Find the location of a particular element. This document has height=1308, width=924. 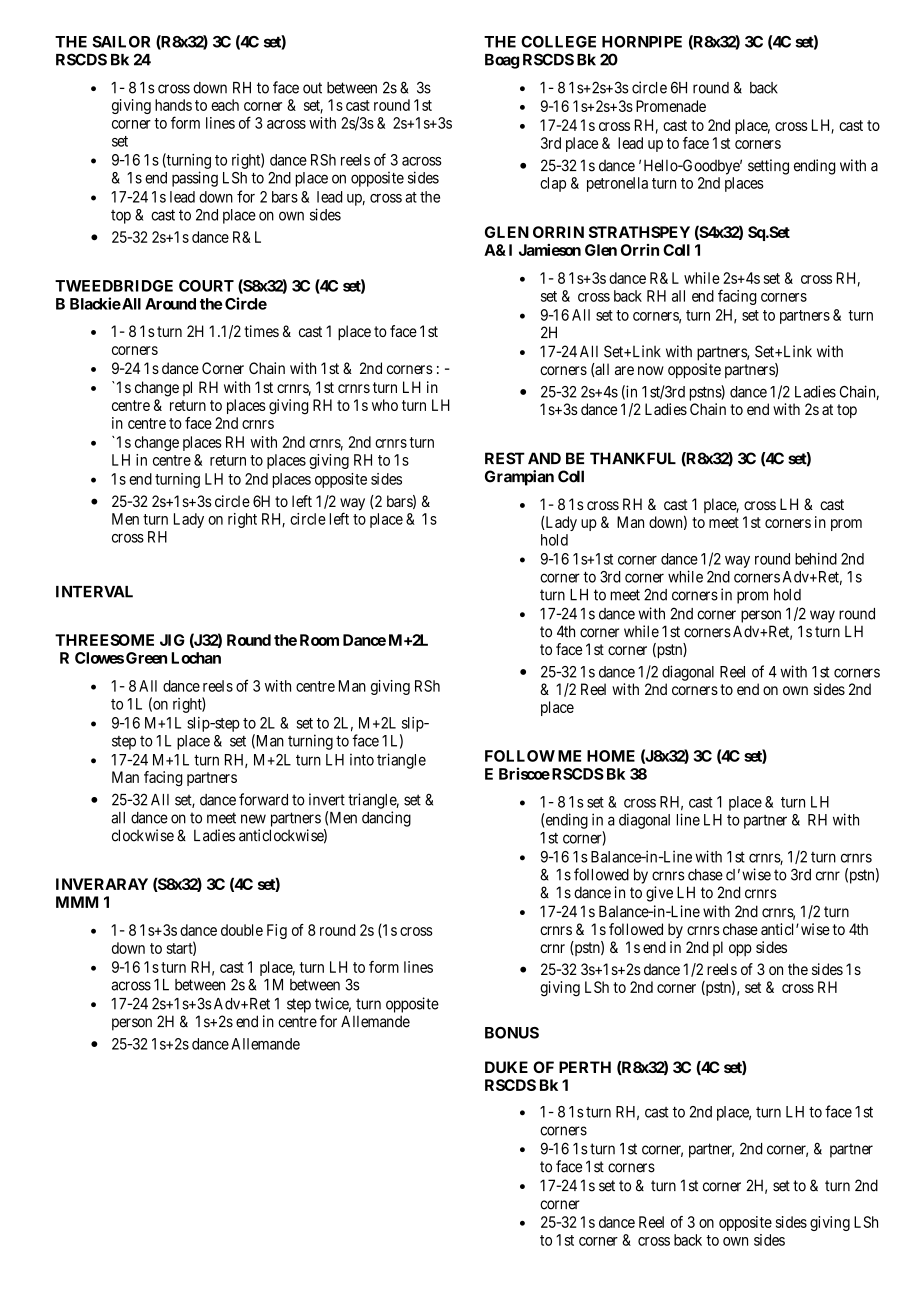

HORNPIPE is located at coordinates (642, 42).
